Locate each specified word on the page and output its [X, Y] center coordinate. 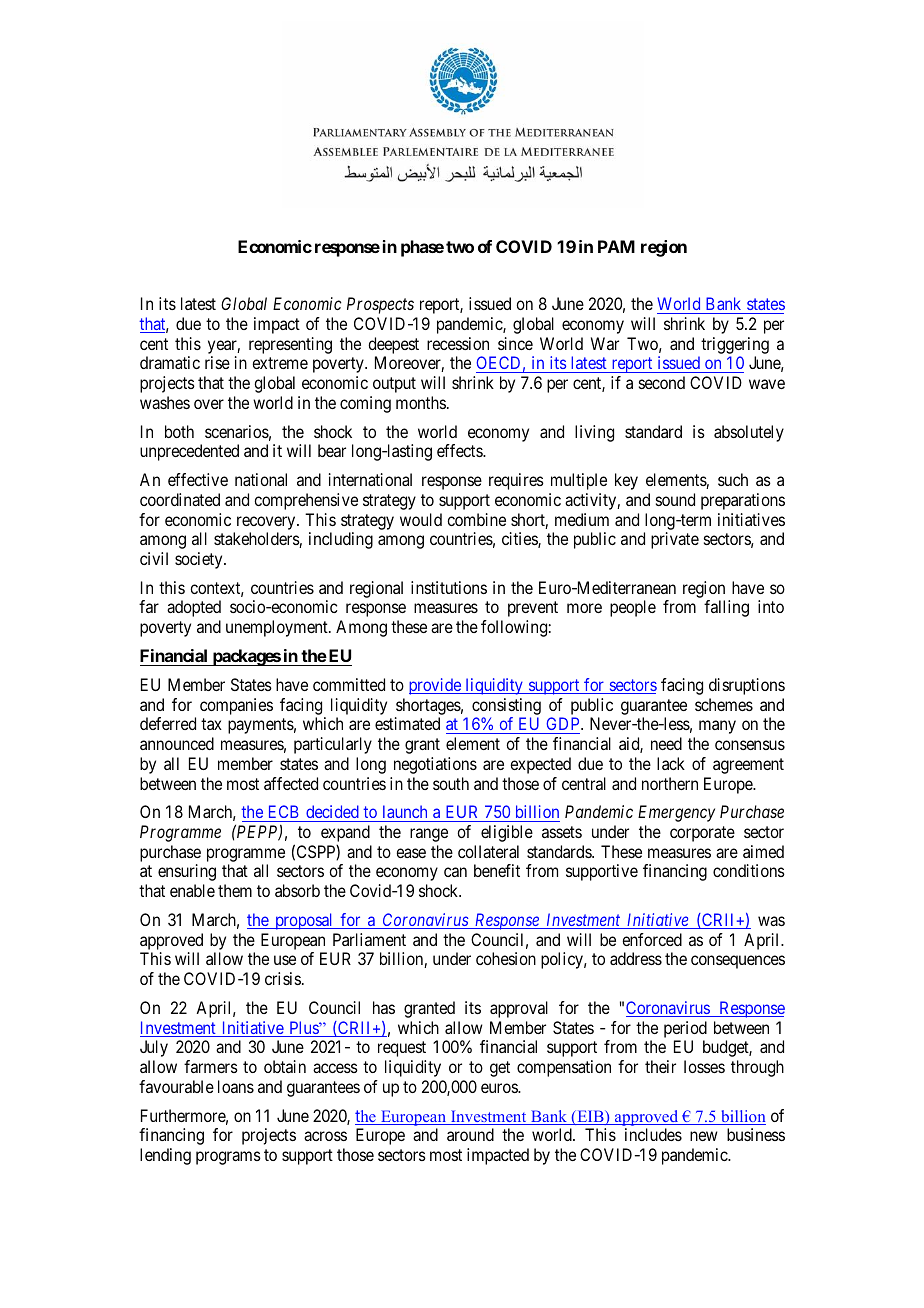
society [200, 560]
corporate [702, 834]
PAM [616, 246]
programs [228, 1158]
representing [290, 345]
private [675, 540]
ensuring [187, 872]
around [470, 1134]
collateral [488, 851]
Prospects [380, 305]
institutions [449, 587]
